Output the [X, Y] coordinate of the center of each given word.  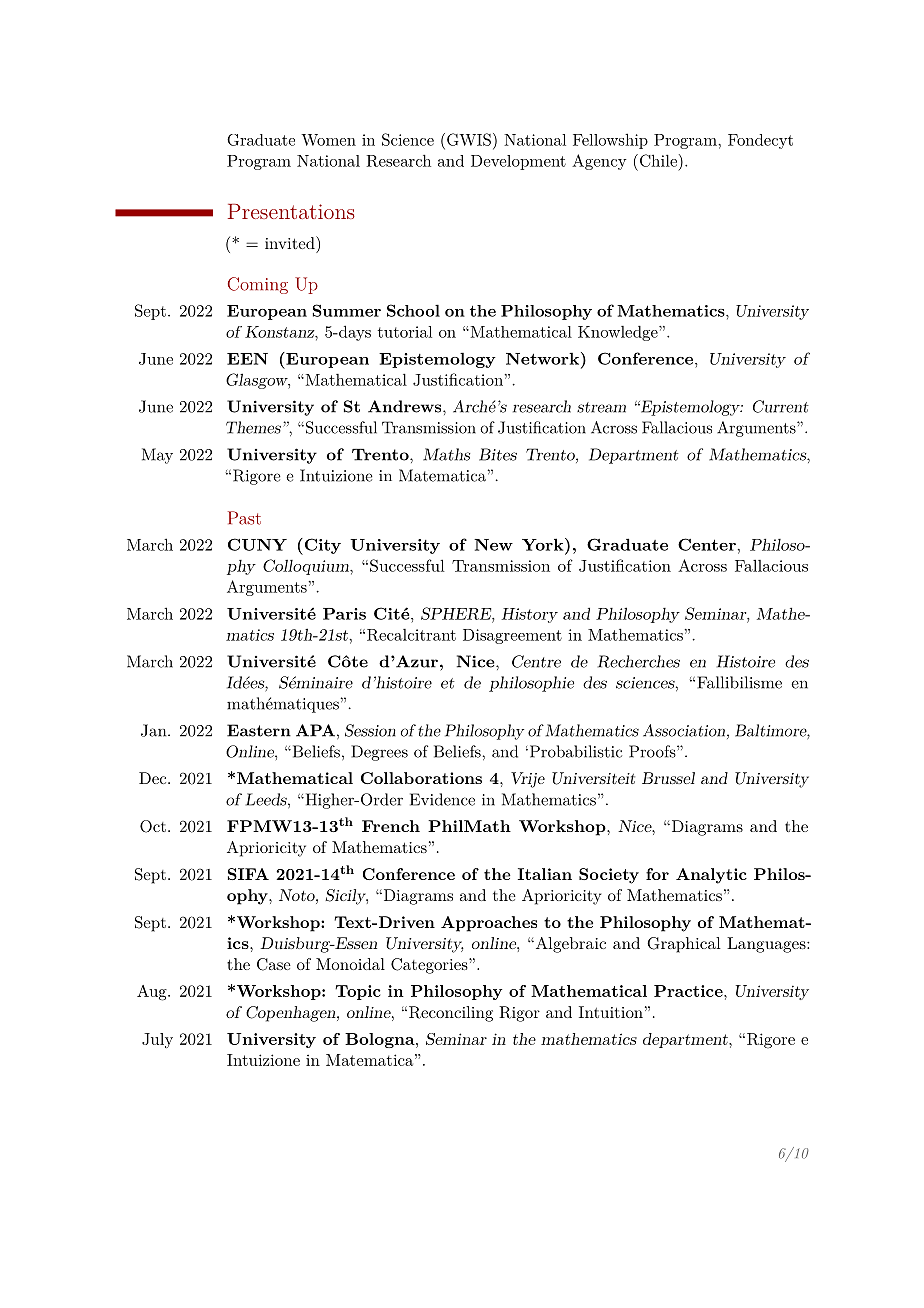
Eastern [259, 730]
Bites [498, 454]
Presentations [291, 211]
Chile [657, 160]
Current [781, 406]
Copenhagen [292, 1014]
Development [518, 162]
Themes [253, 427]
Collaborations [421, 778]
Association [684, 730]
